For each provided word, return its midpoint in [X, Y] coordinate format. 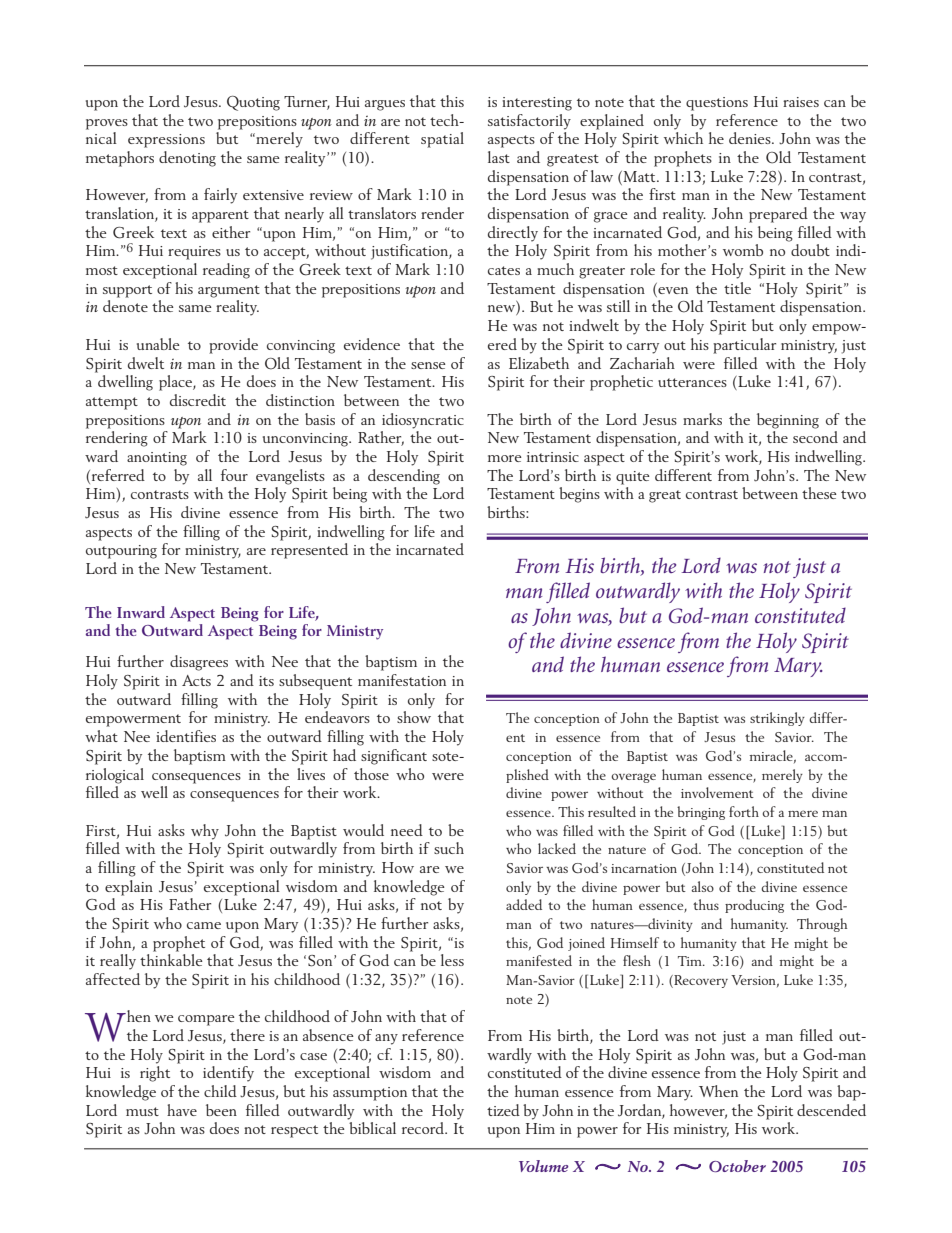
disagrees [199, 663]
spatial [442, 140]
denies [751, 138]
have [182, 1110]
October [737, 1166]
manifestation [402, 680]
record [424, 1128]
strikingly [777, 719]
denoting [187, 159]
